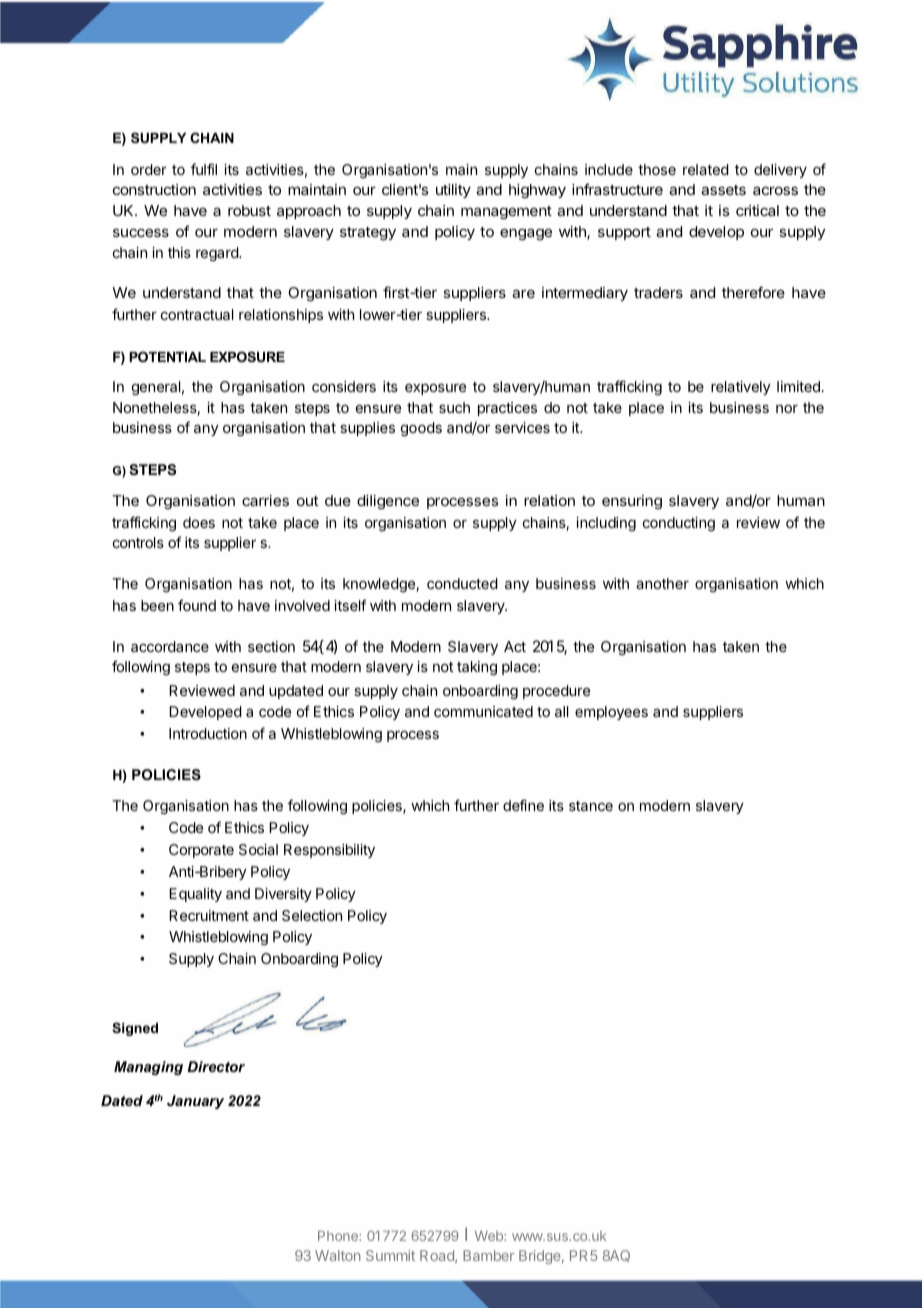 The image size is (924, 1308). Describe the element at coordinates (249, 210) in the screenshot. I see `robust` at that location.
